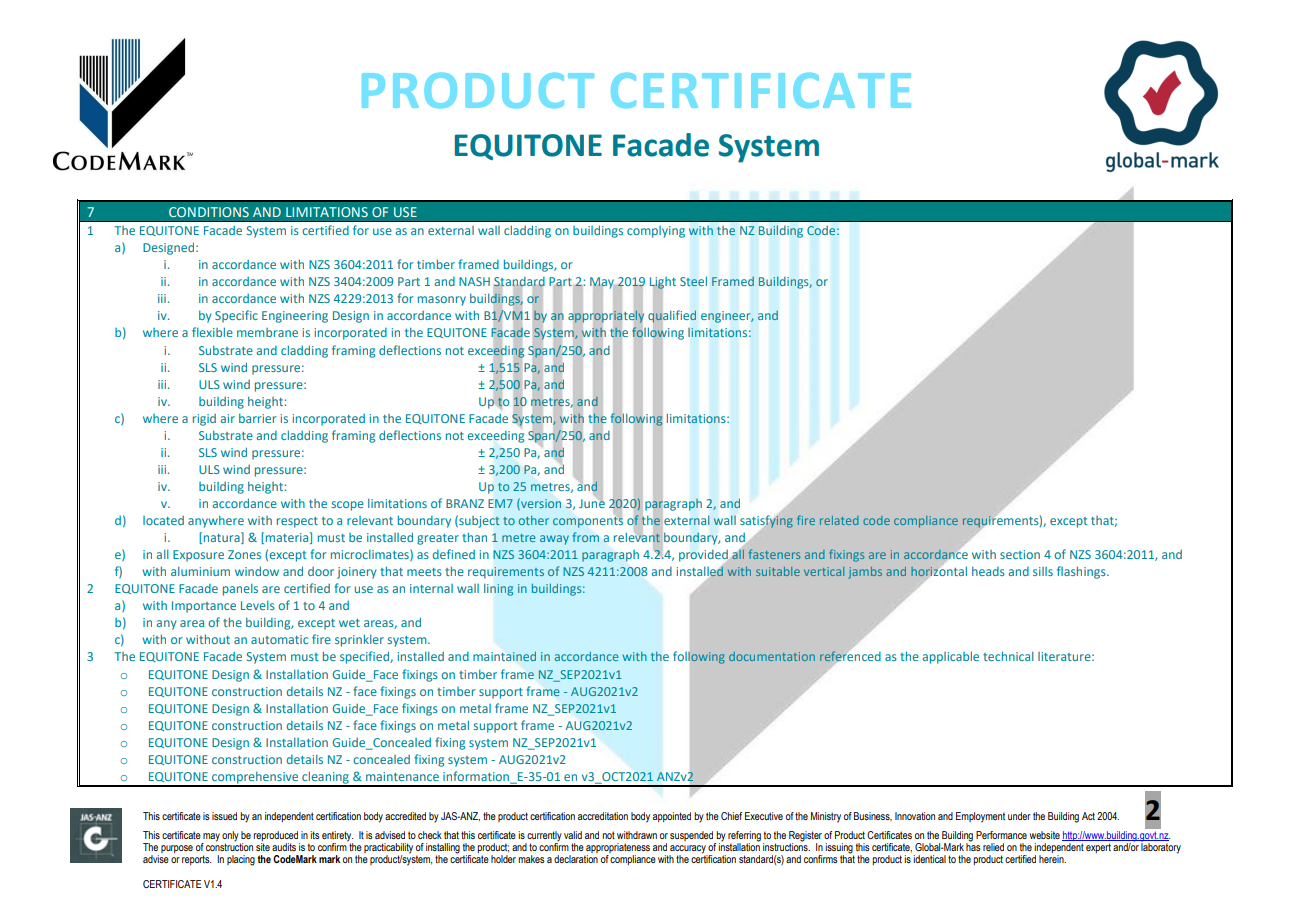 This screenshot has height=924, width=1308. I want to click on Performance, so click(1001, 835).
